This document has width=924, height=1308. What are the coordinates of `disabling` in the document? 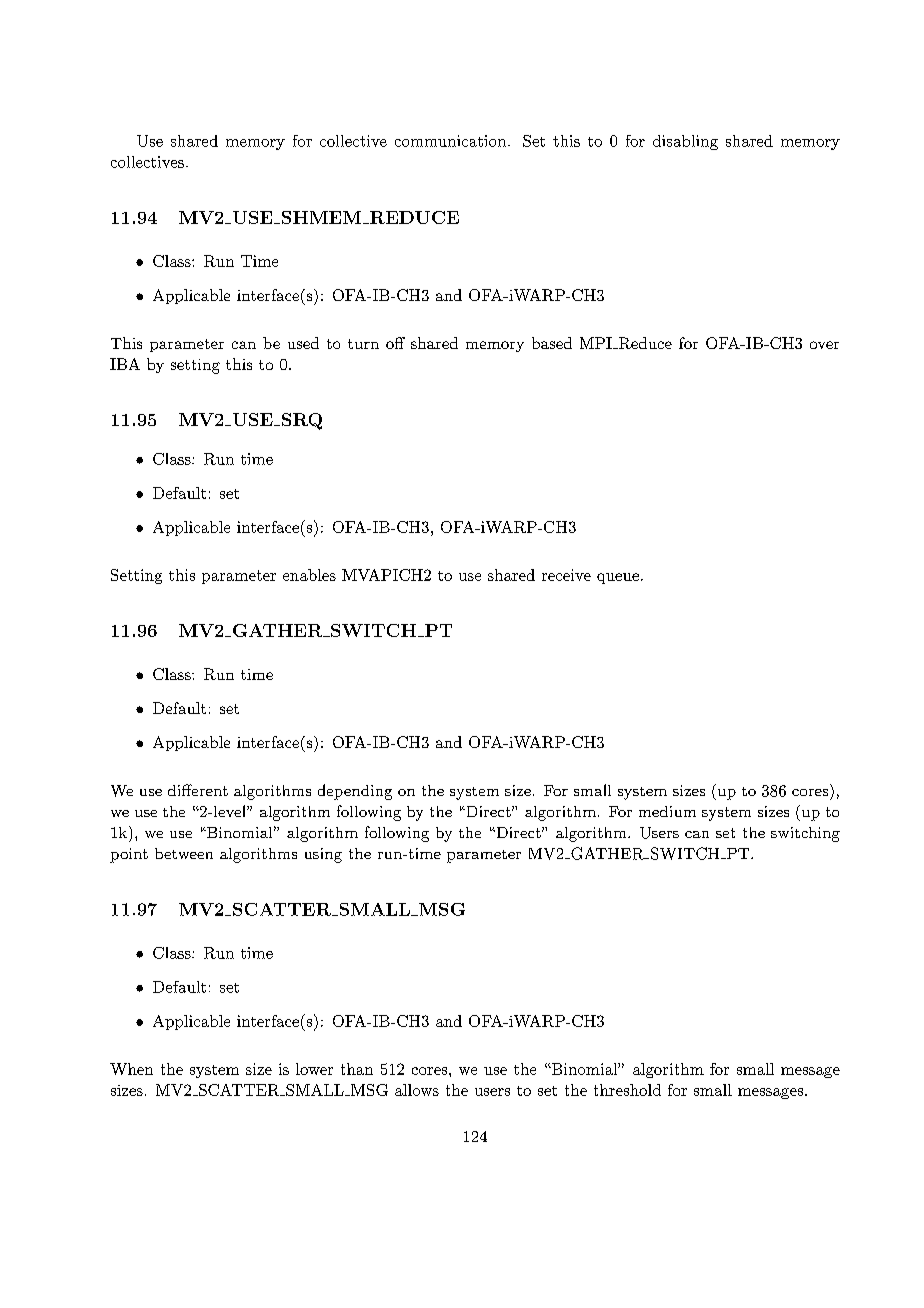 It's located at (685, 142).
